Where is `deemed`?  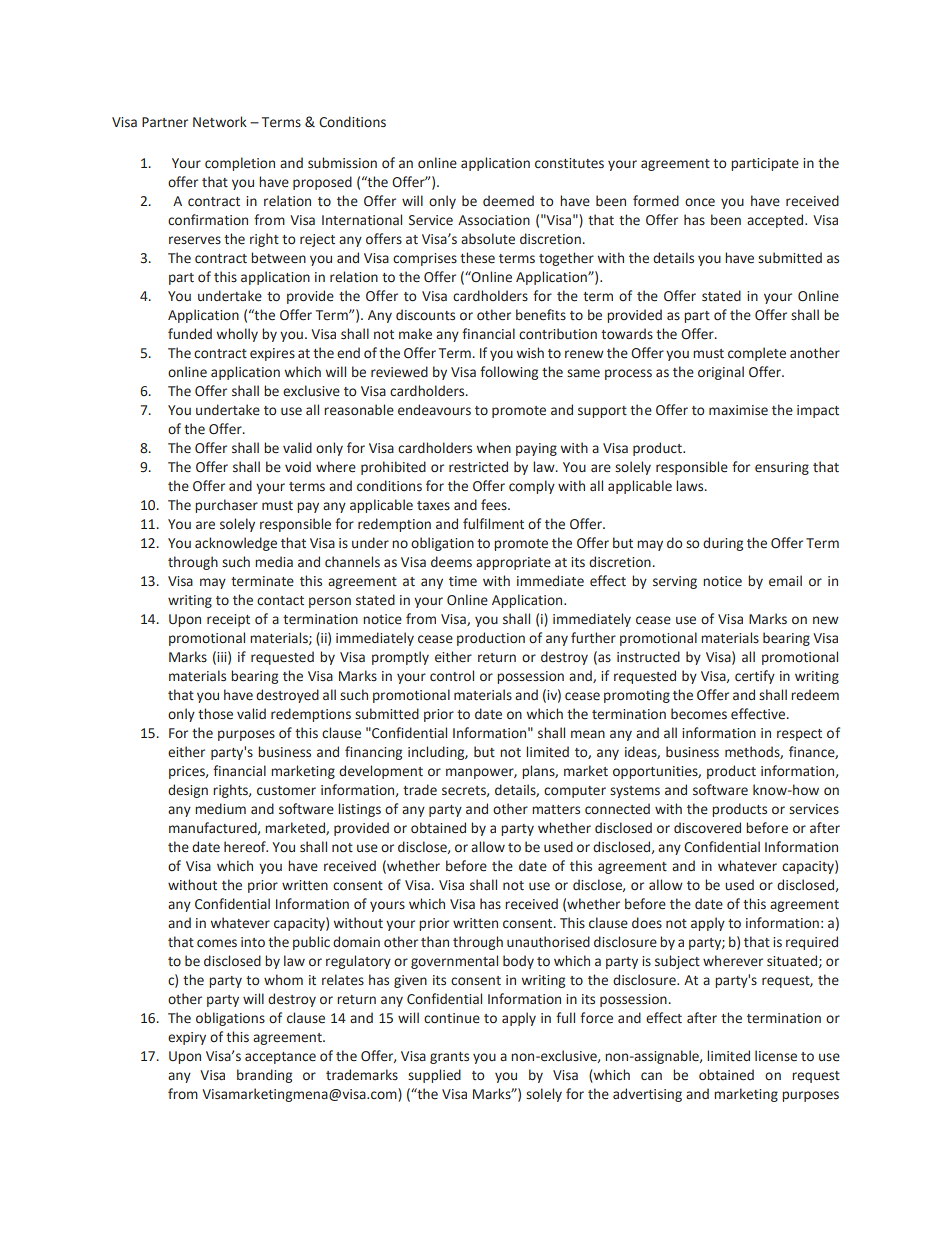
deemed is located at coordinates (508, 201).
